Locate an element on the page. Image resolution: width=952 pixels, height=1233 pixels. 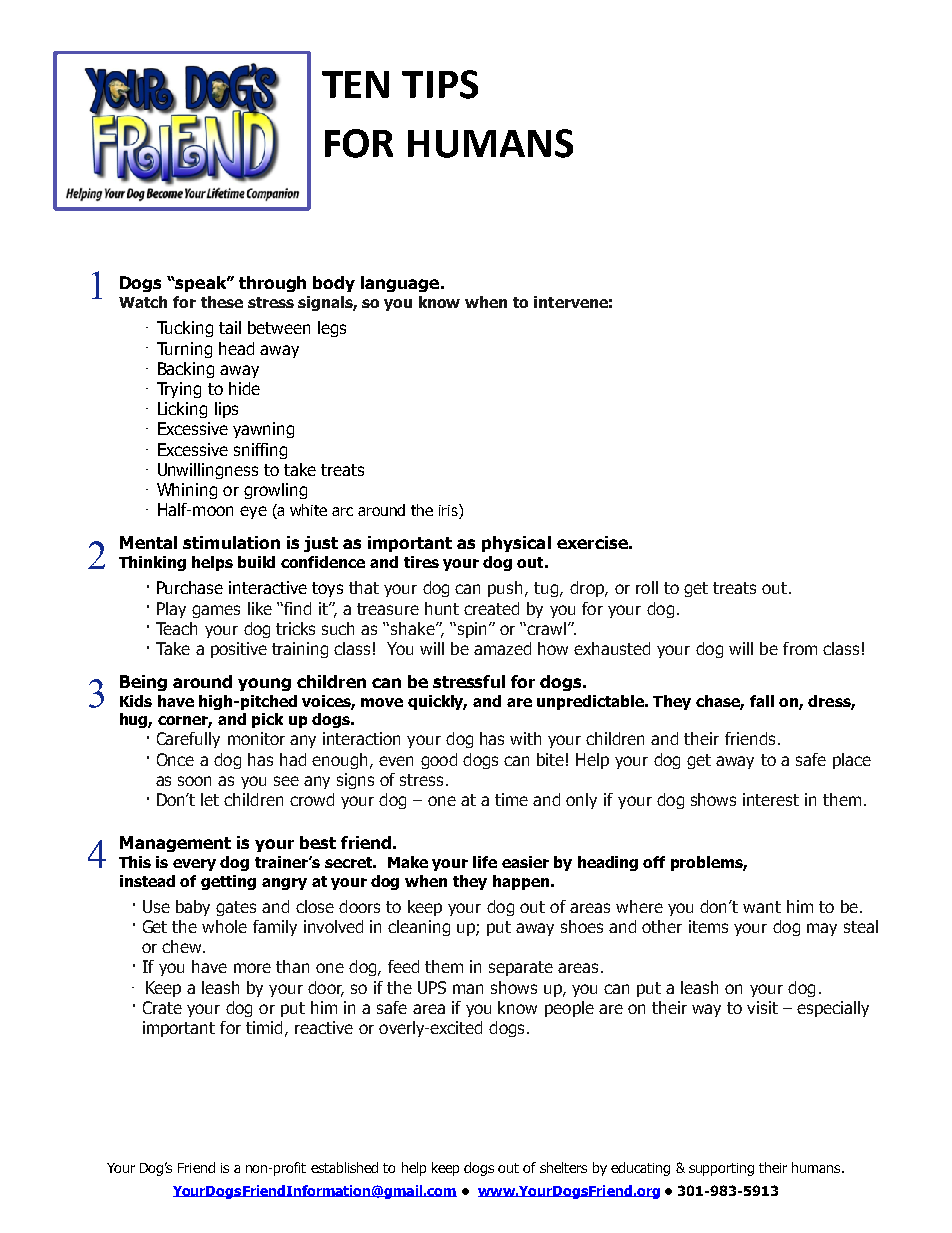
TEN is located at coordinates (355, 84).
